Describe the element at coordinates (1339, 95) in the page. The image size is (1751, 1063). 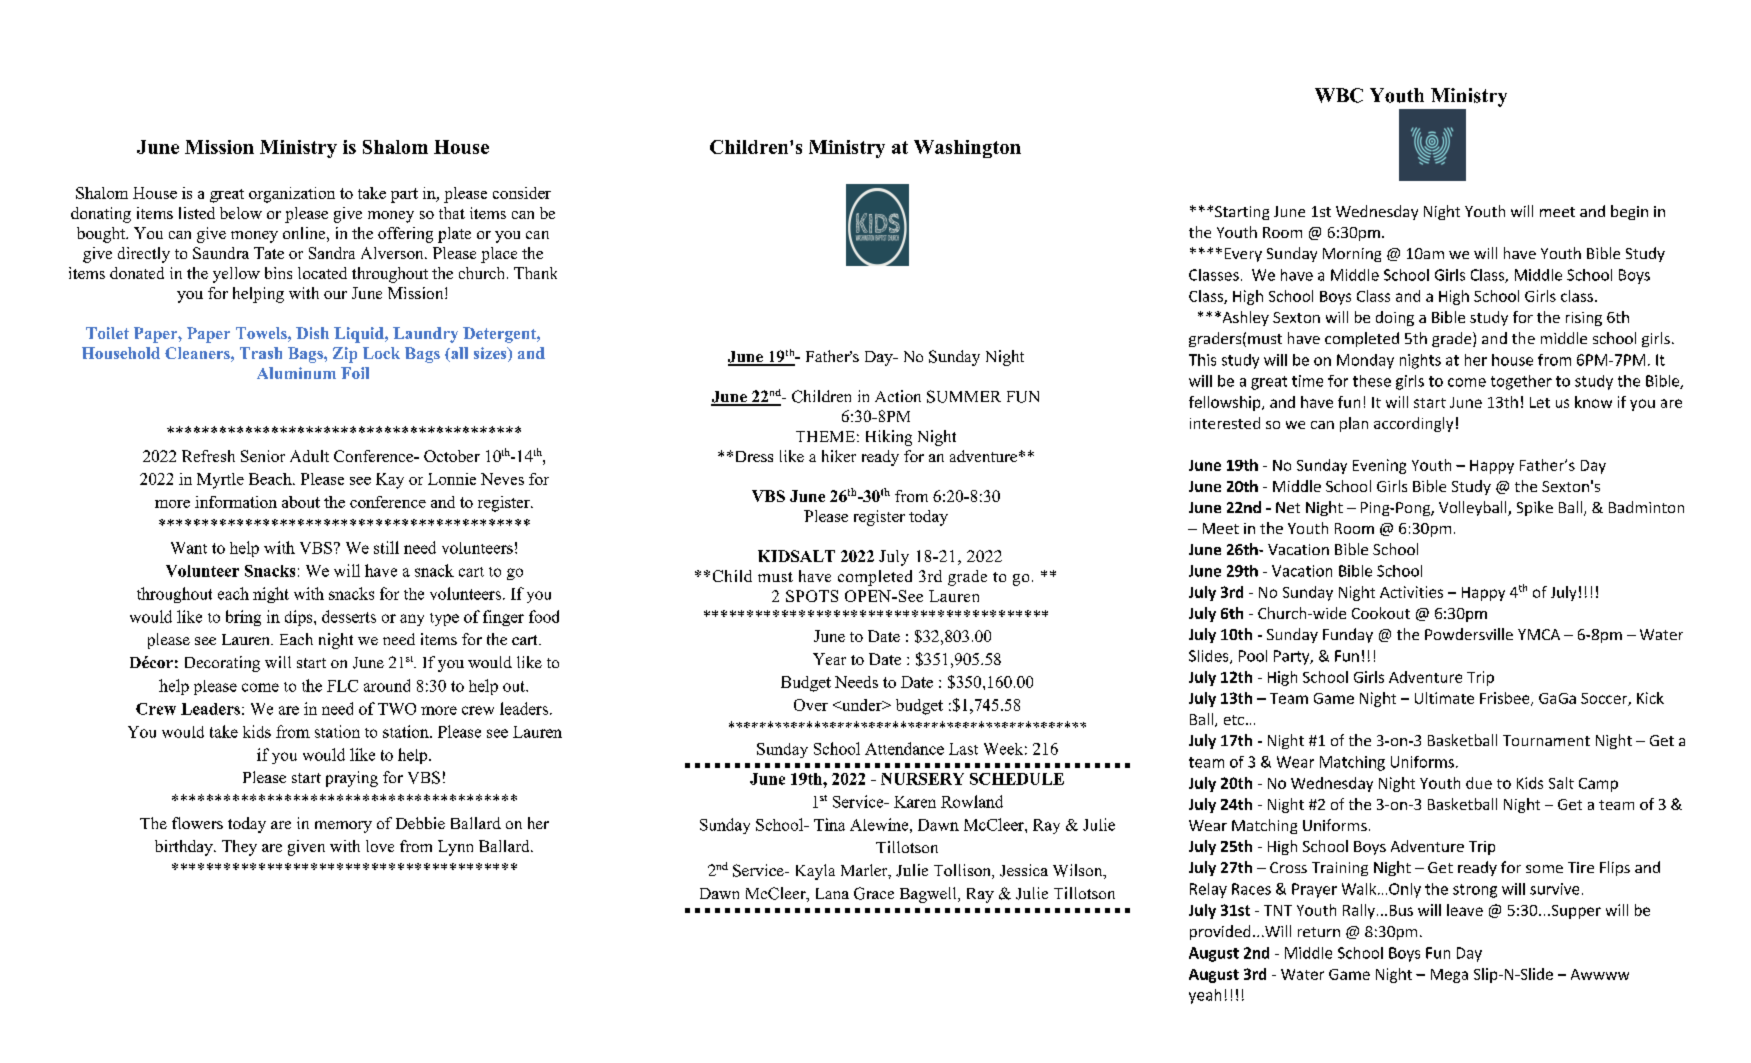
I see `WBC` at that location.
